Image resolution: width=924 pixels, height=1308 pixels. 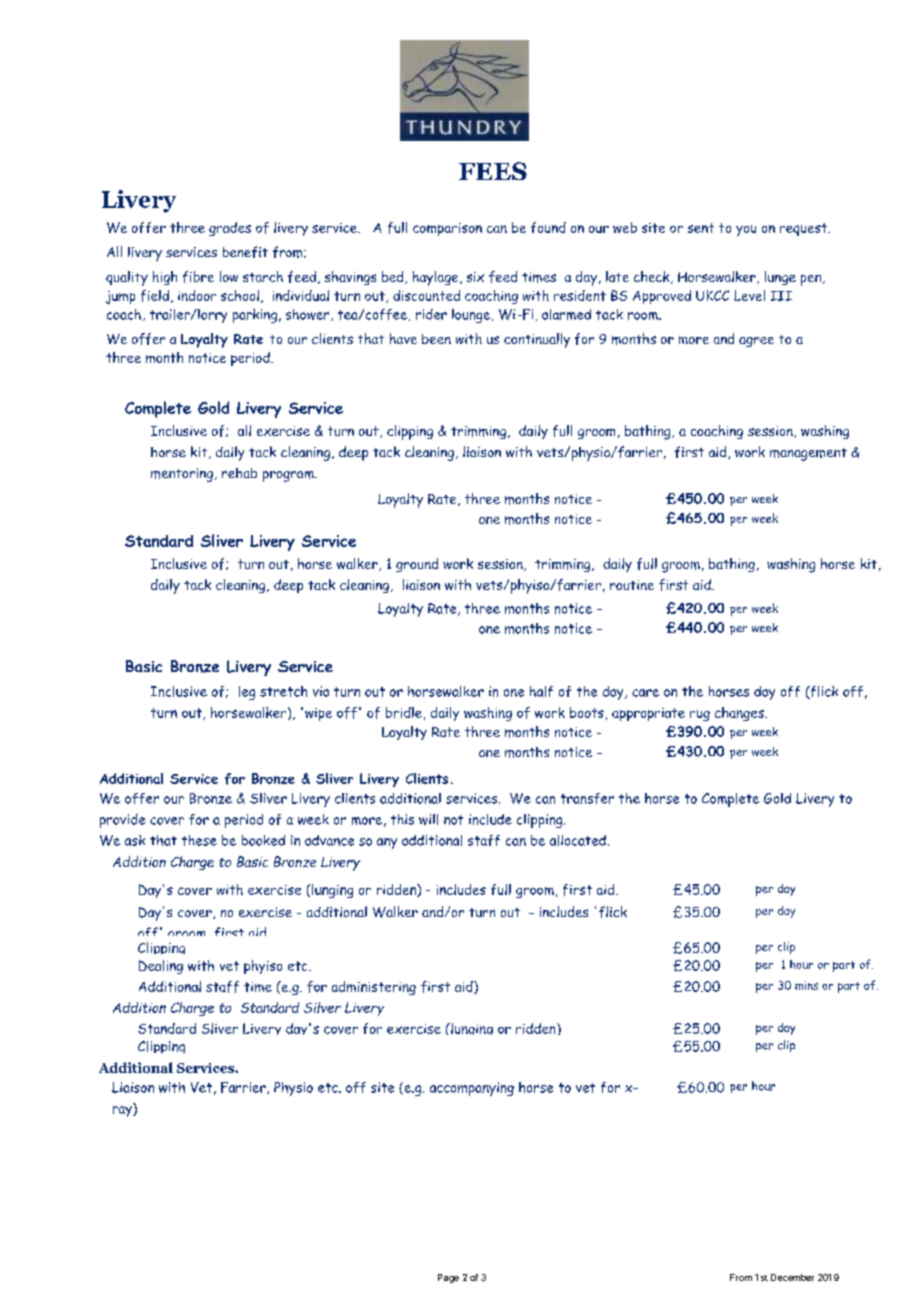 I want to click on comparison, so click(x=447, y=229).
